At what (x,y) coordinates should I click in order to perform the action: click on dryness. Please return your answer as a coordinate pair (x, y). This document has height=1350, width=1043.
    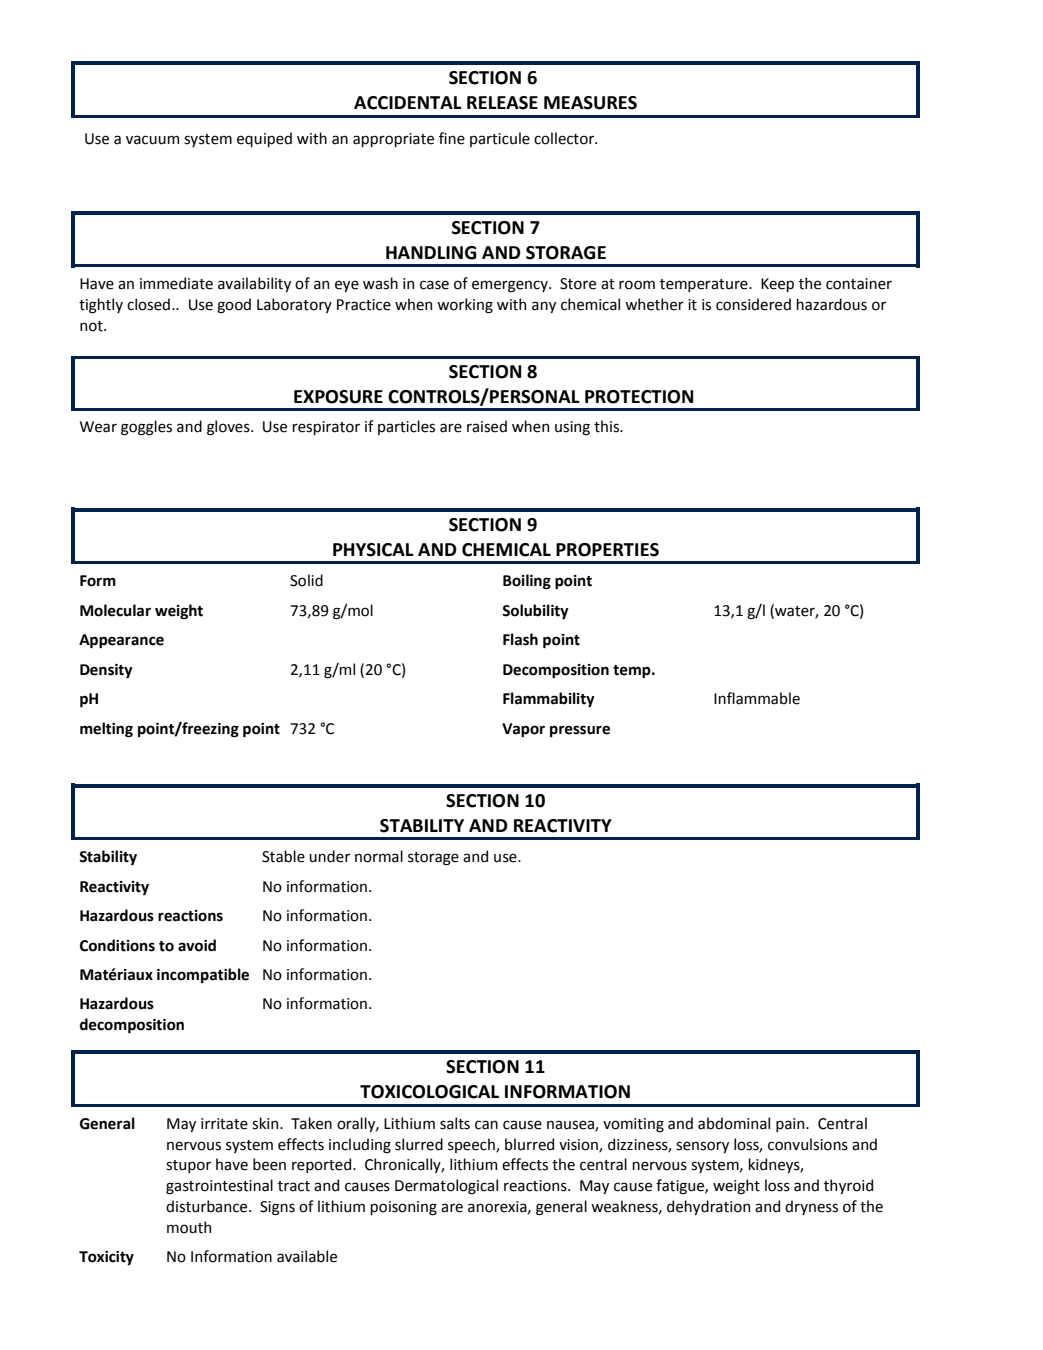
    Looking at the image, I should click on (811, 1207).
